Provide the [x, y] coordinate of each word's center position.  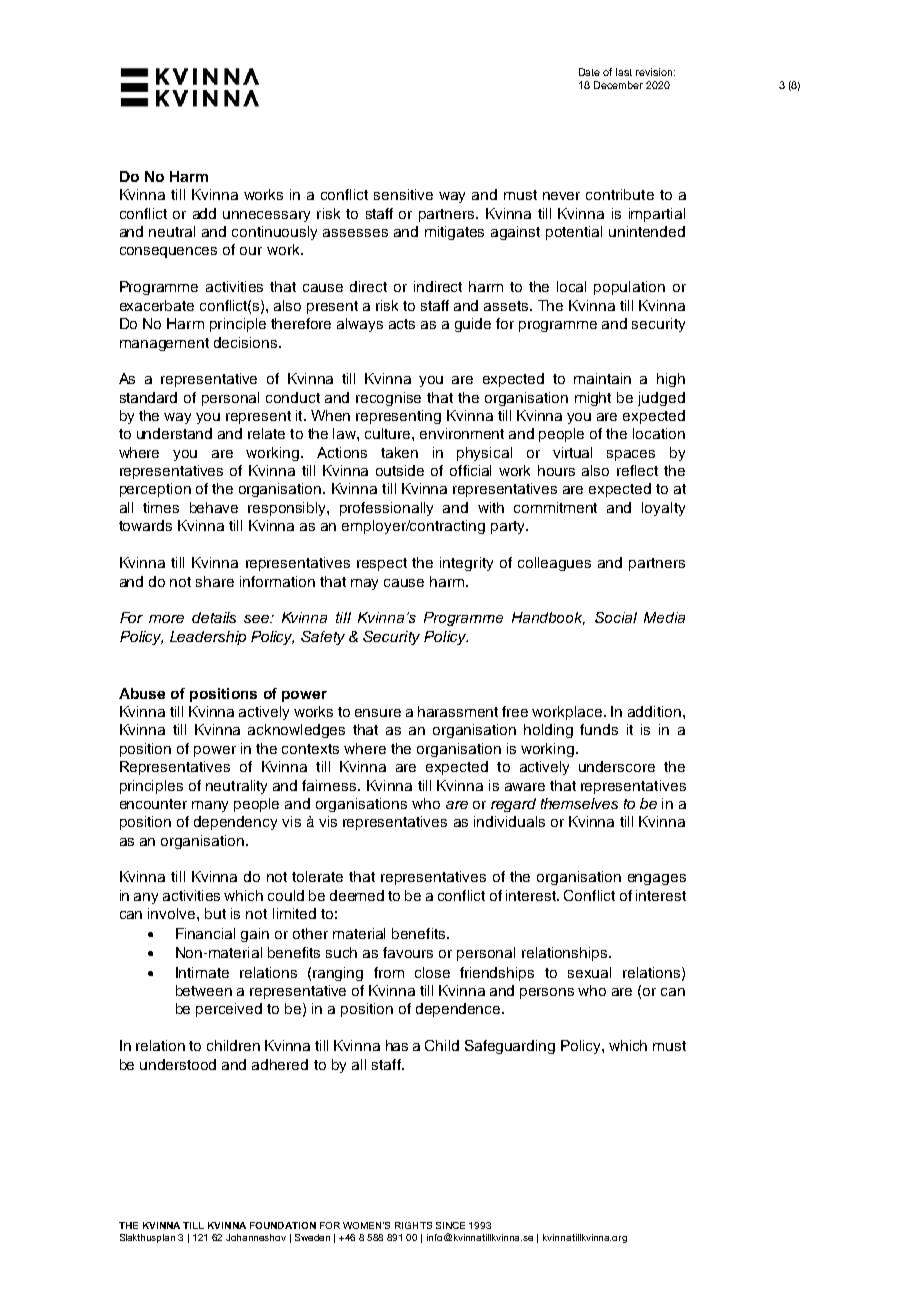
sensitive [403, 194]
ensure [378, 713]
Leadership [208, 638]
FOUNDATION [283, 1225]
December [618, 85]
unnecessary [266, 216]
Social [616, 617]
